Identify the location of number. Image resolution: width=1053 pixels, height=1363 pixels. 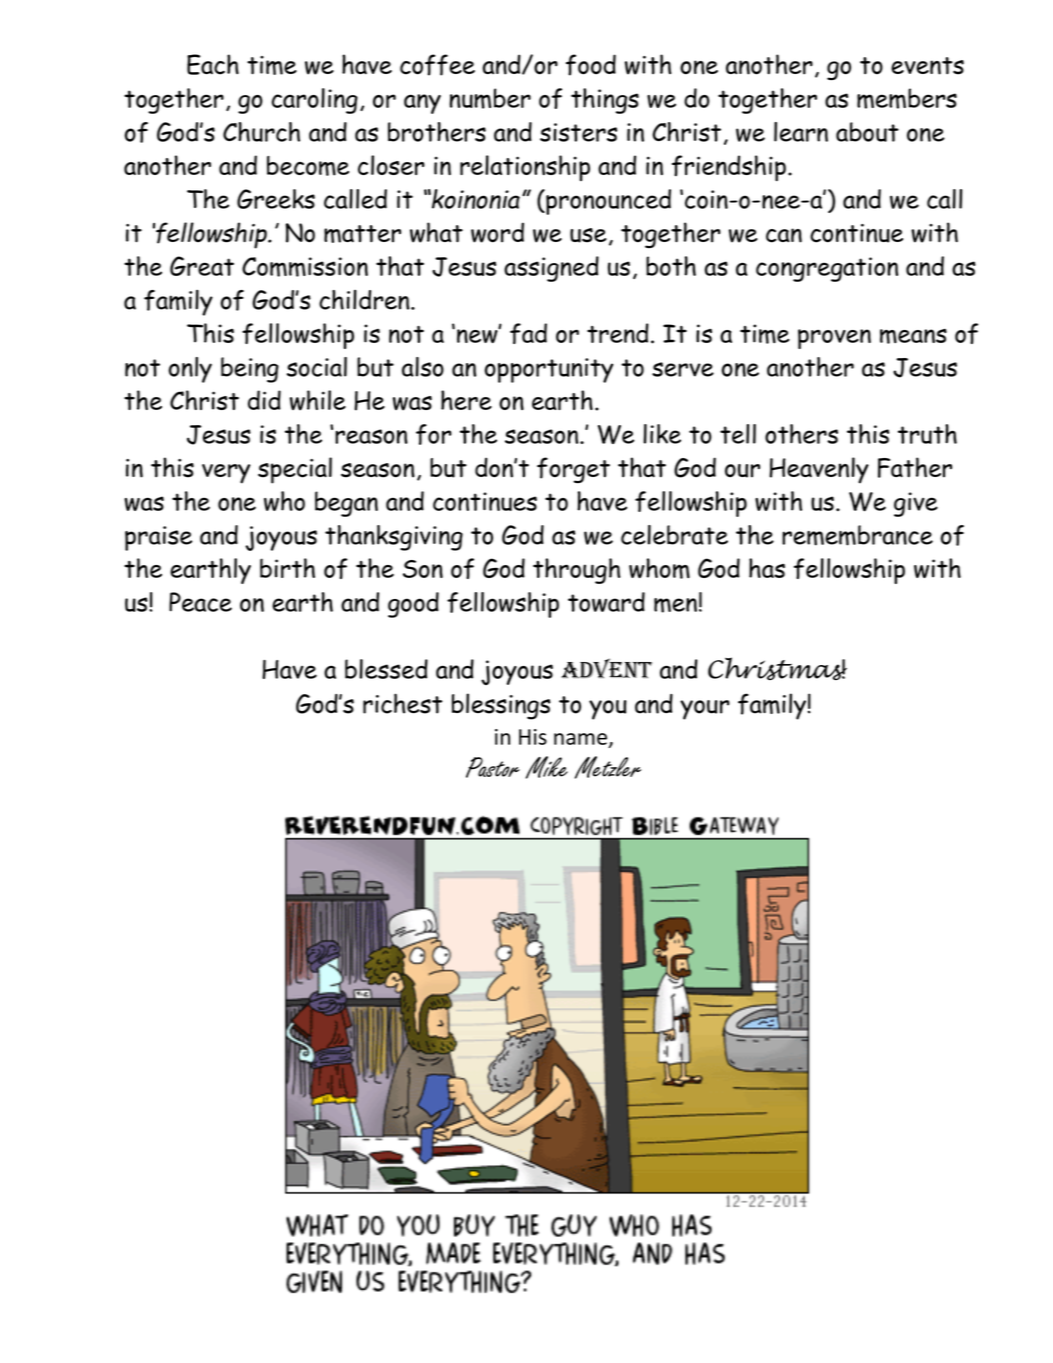
(490, 98).
